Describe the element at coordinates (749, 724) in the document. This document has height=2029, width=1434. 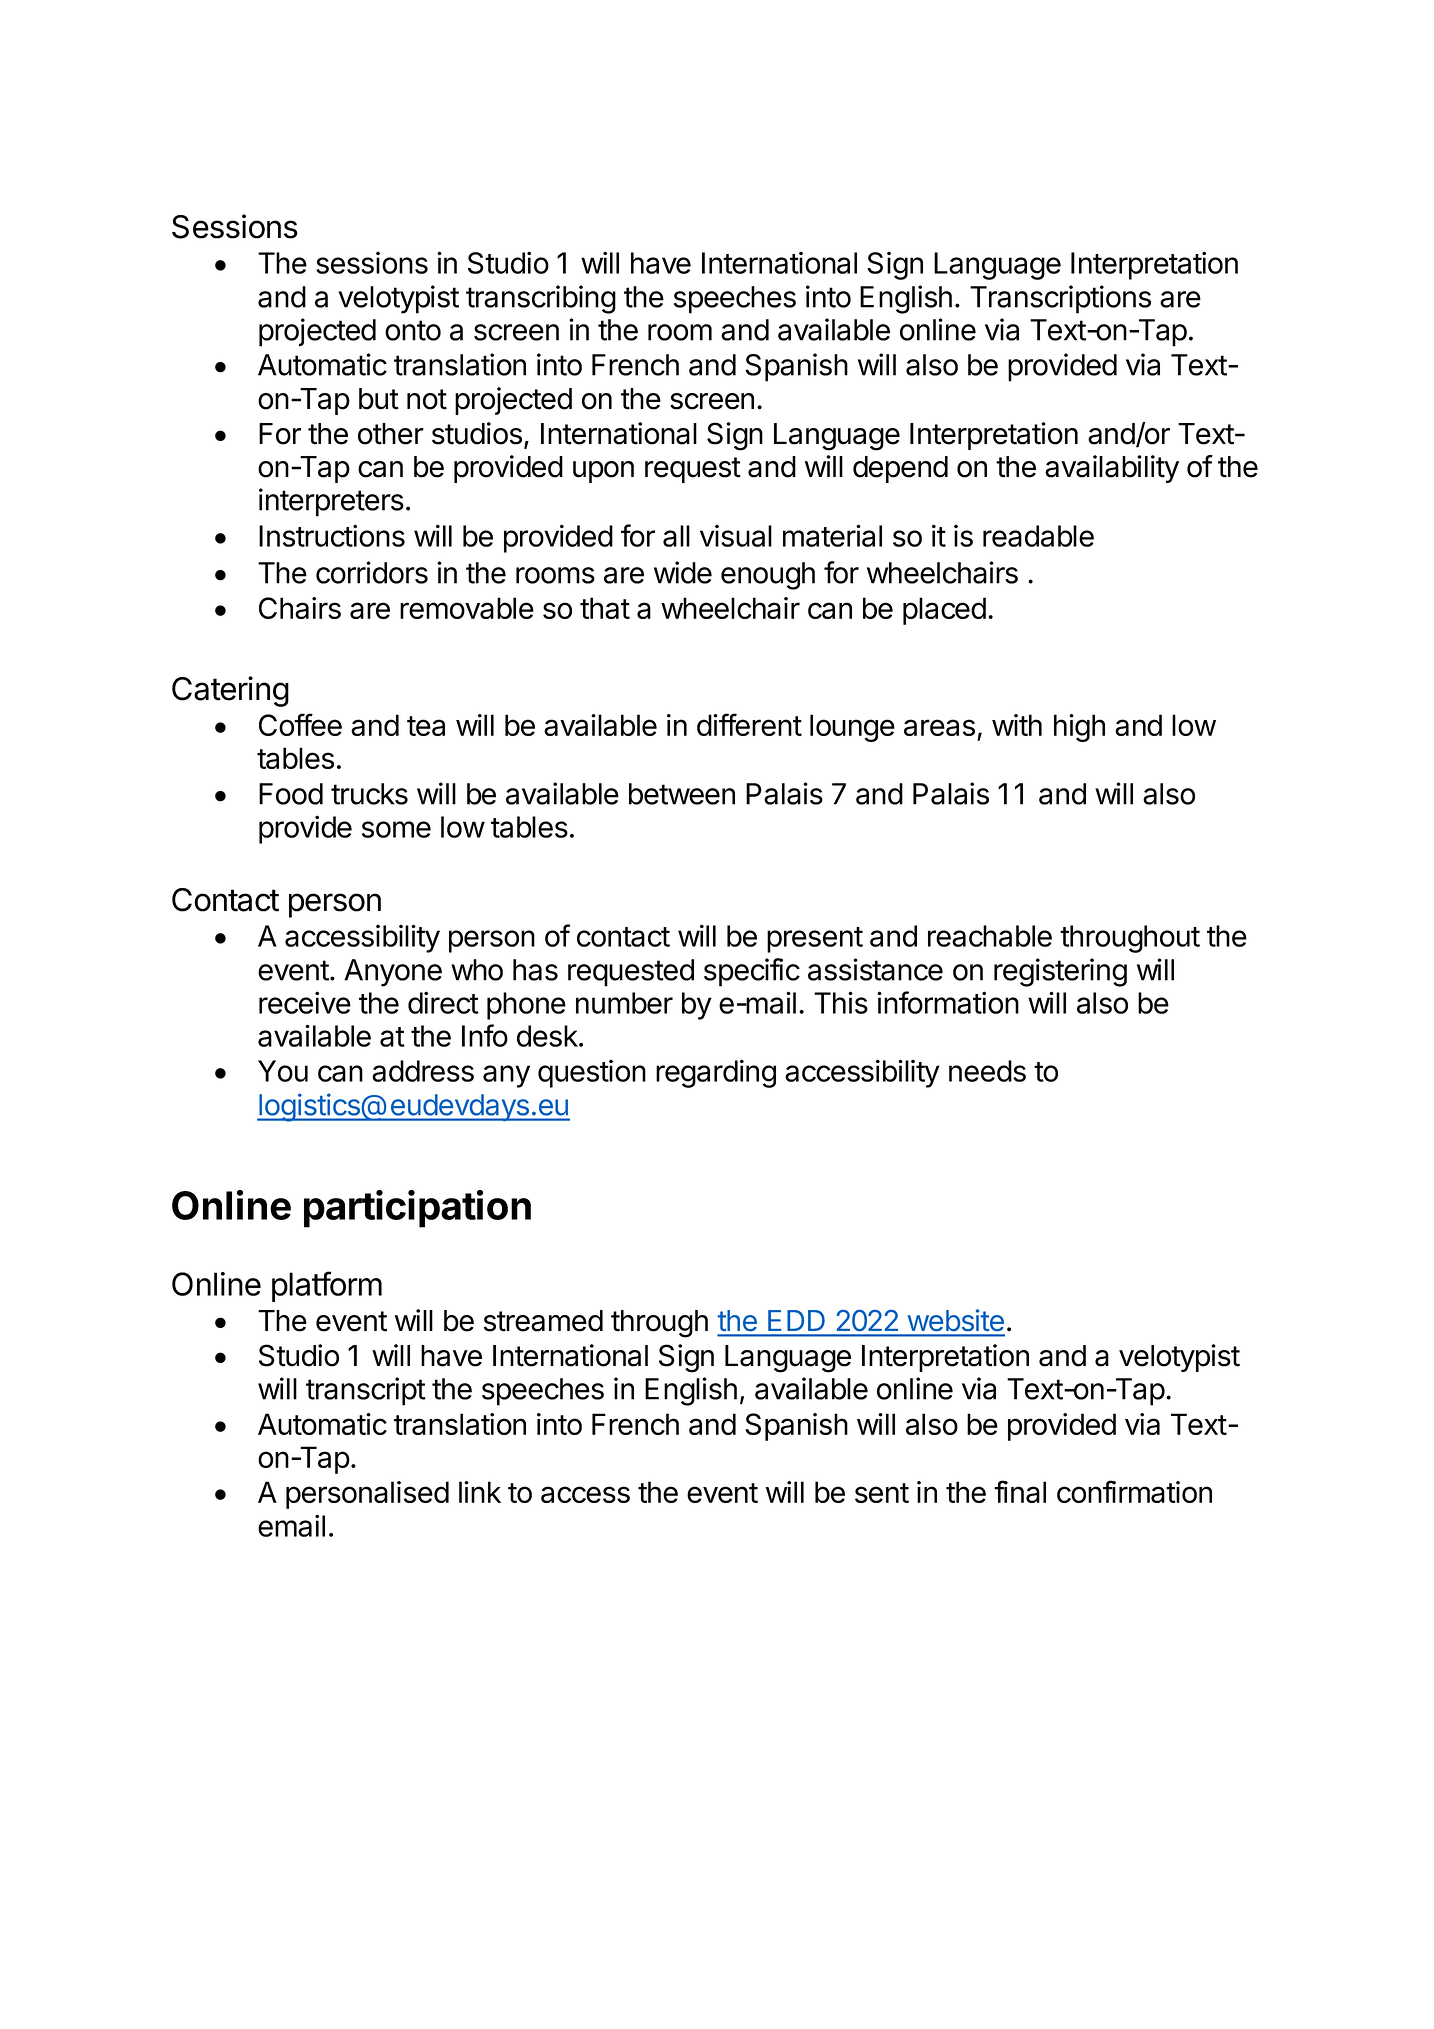
I see `different` at that location.
